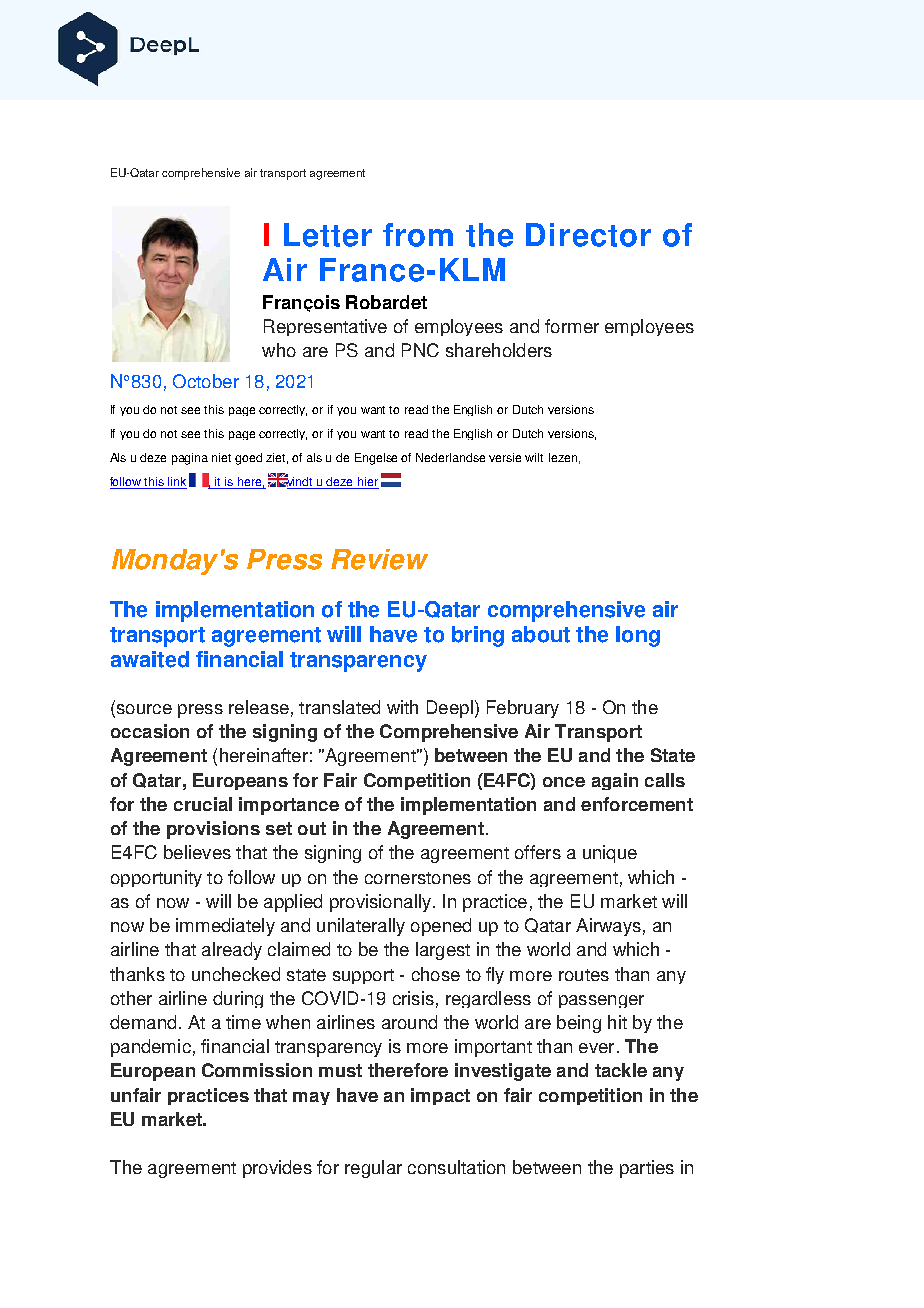  I want to click on chose, so click(436, 974).
